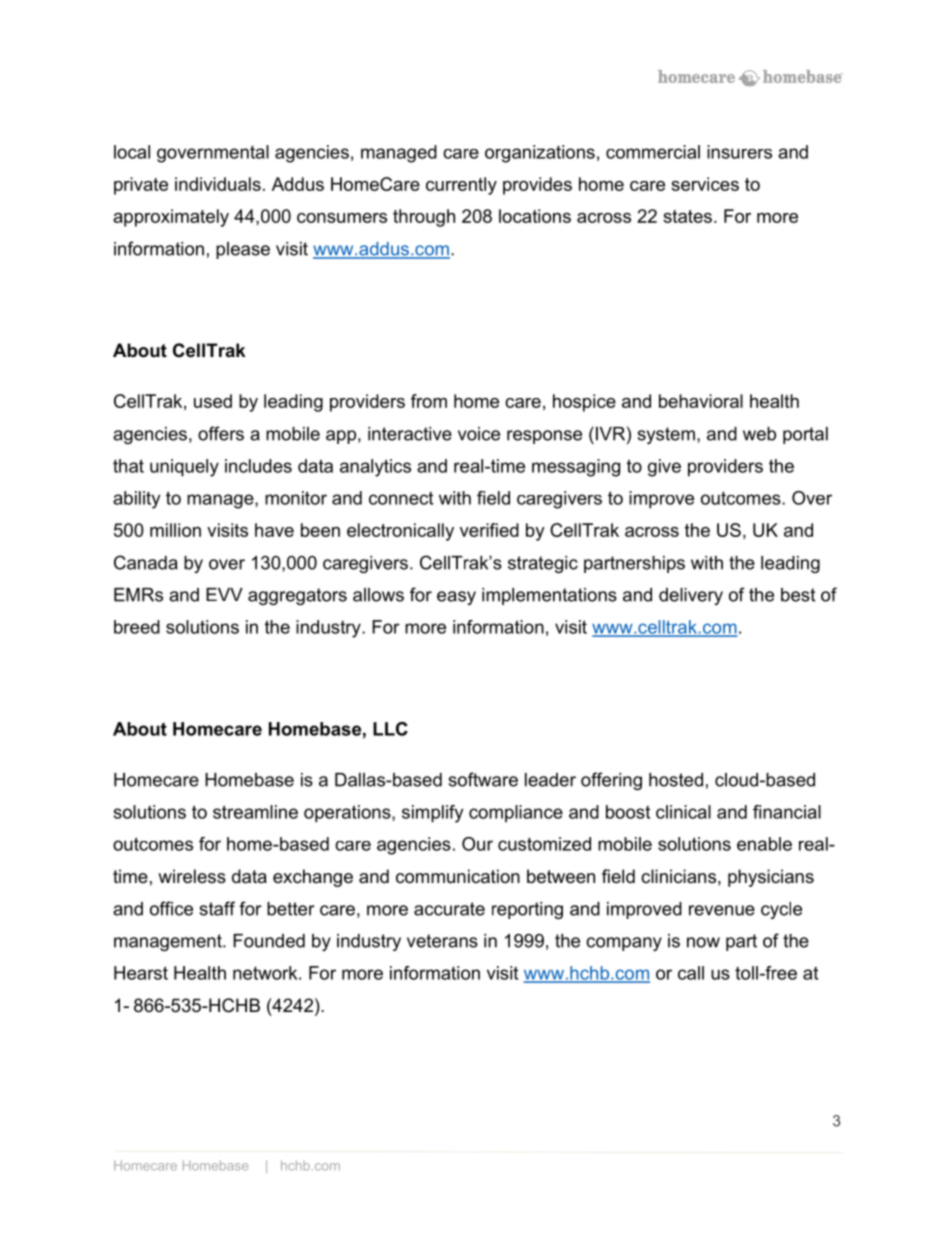  What do you see at coordinates (676, 780) in the page?
I see `hosted` at bounding box center [676, 780].
